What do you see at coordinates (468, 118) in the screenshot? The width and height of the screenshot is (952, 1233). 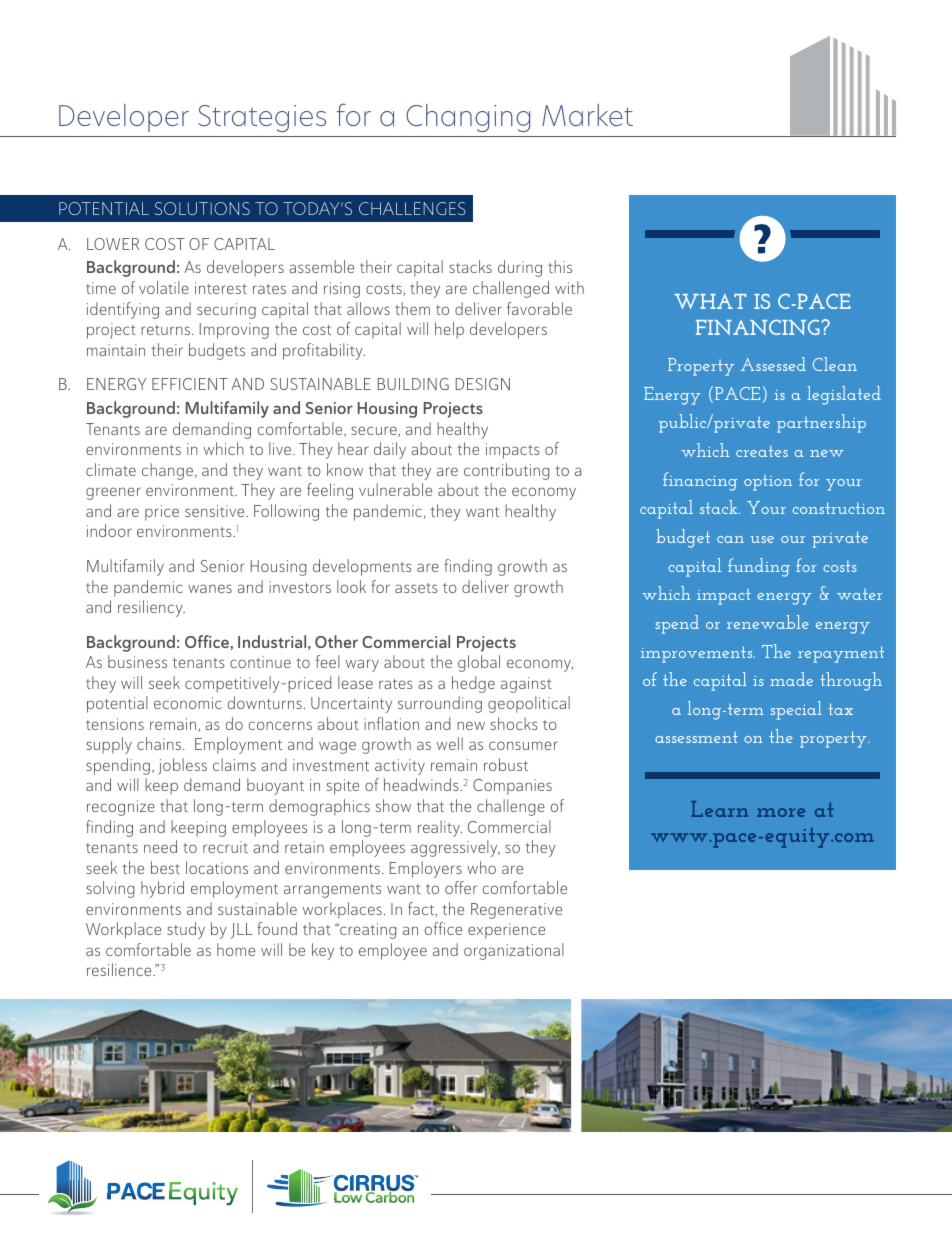 I see `Changing` at bounding box center [468, 118].
